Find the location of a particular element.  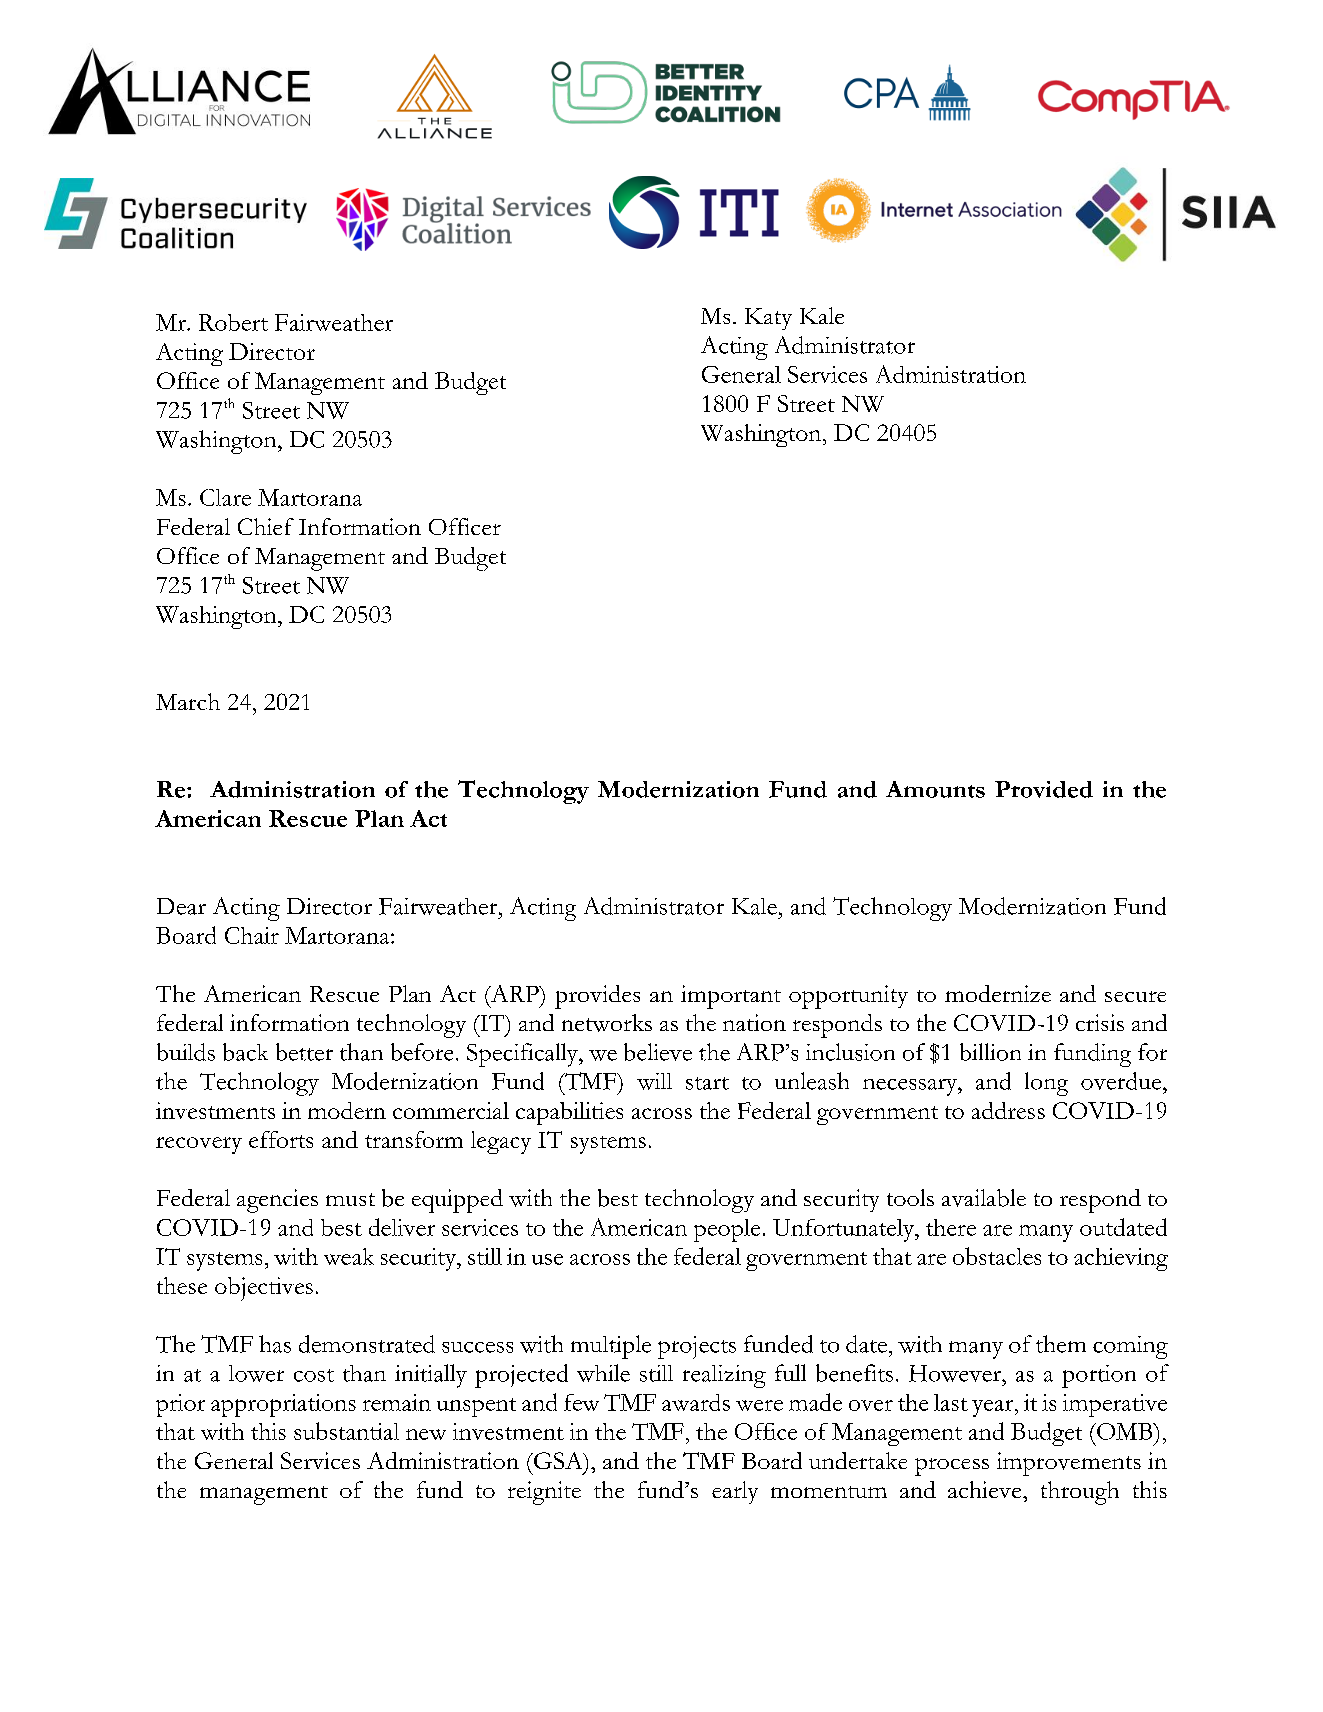

people is located at coordinates (727, 1230).
